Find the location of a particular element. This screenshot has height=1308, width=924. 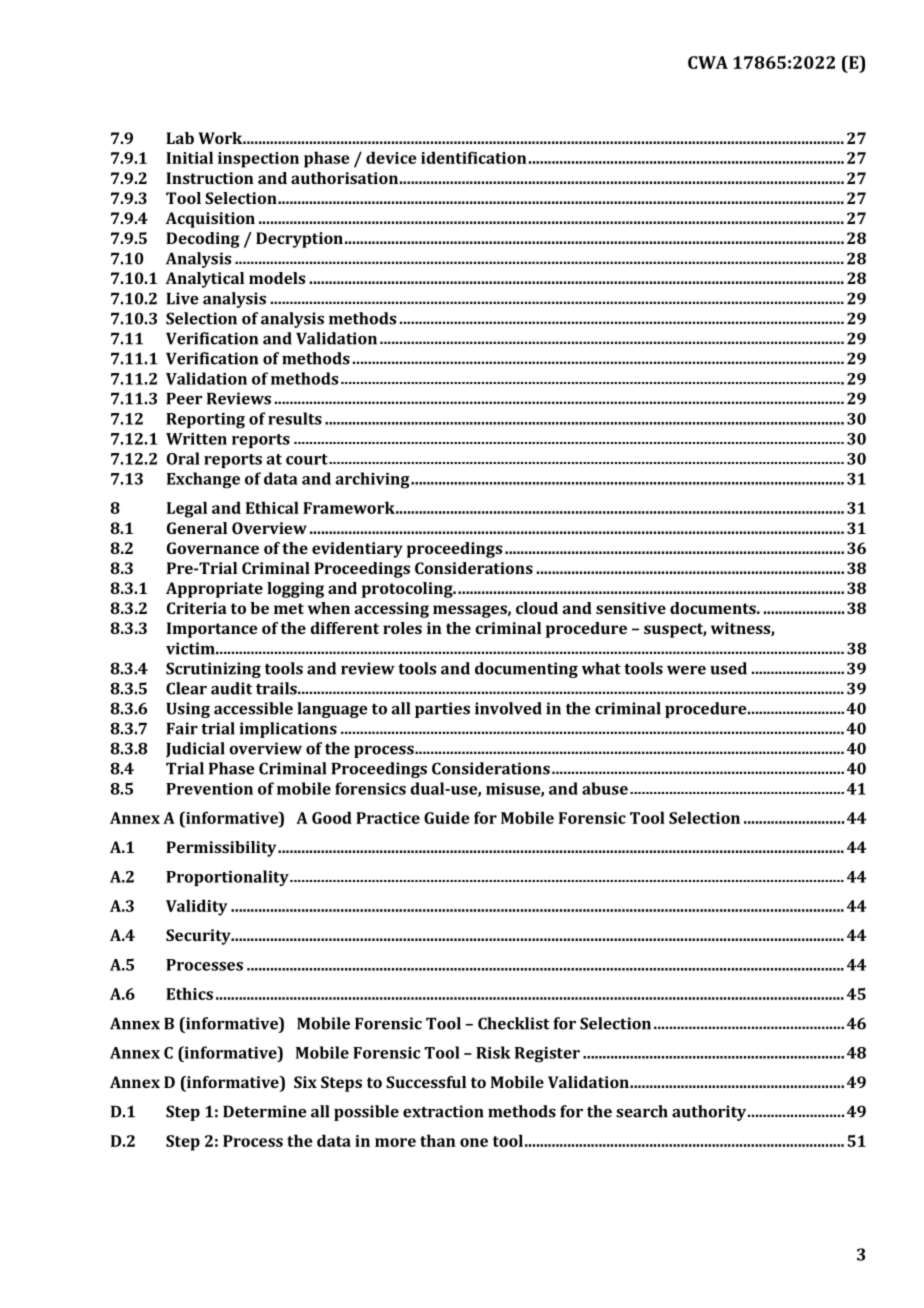

CWA is located at coordinates (708, 62).
